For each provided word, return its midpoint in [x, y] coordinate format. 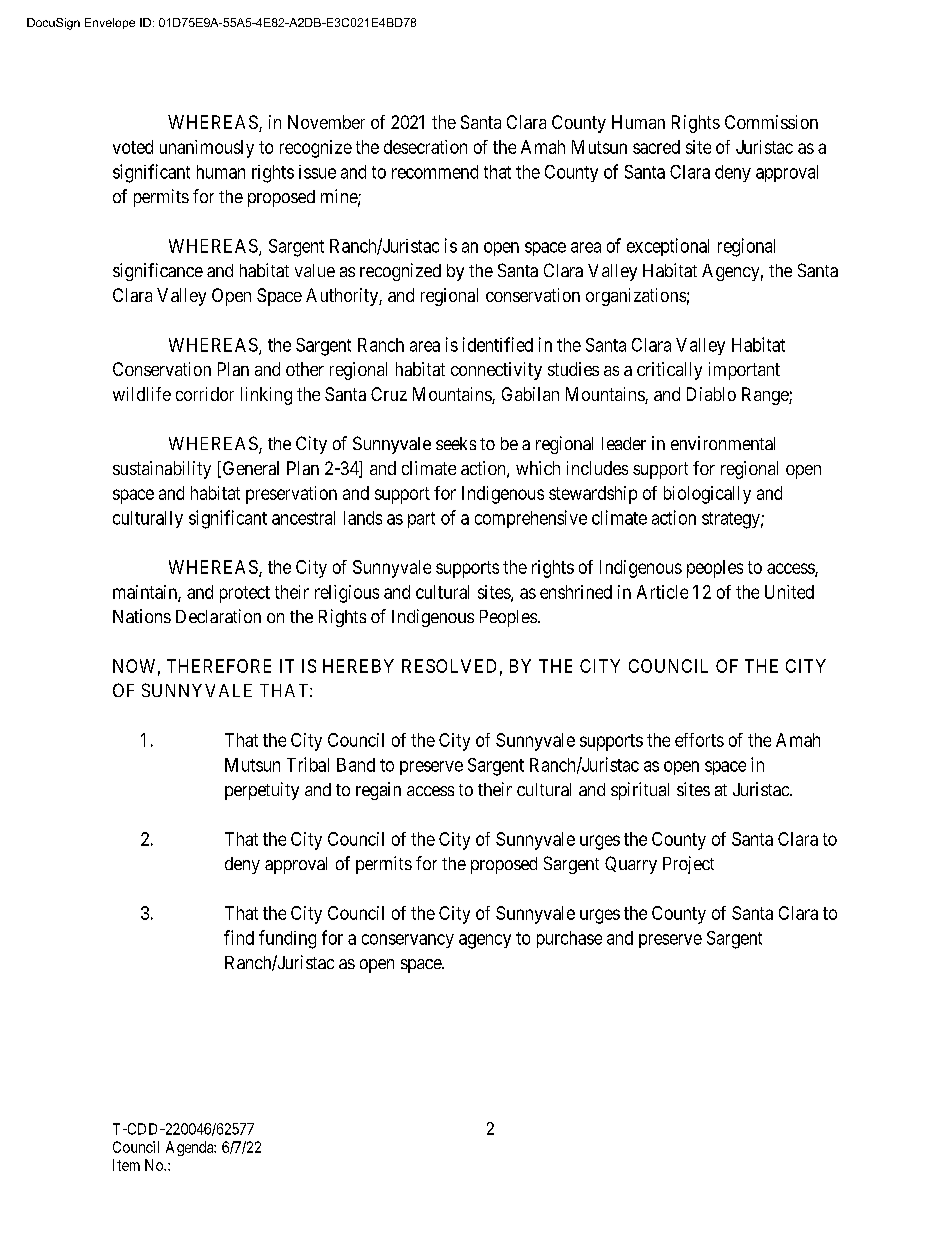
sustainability [162, 470]
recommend [435, 172]
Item [126, 1165]
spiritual [640, 791]
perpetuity [262, 791]
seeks [456, 443]
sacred [656, 147]
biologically [707, 495]
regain [378, 791]
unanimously [207, 149]
